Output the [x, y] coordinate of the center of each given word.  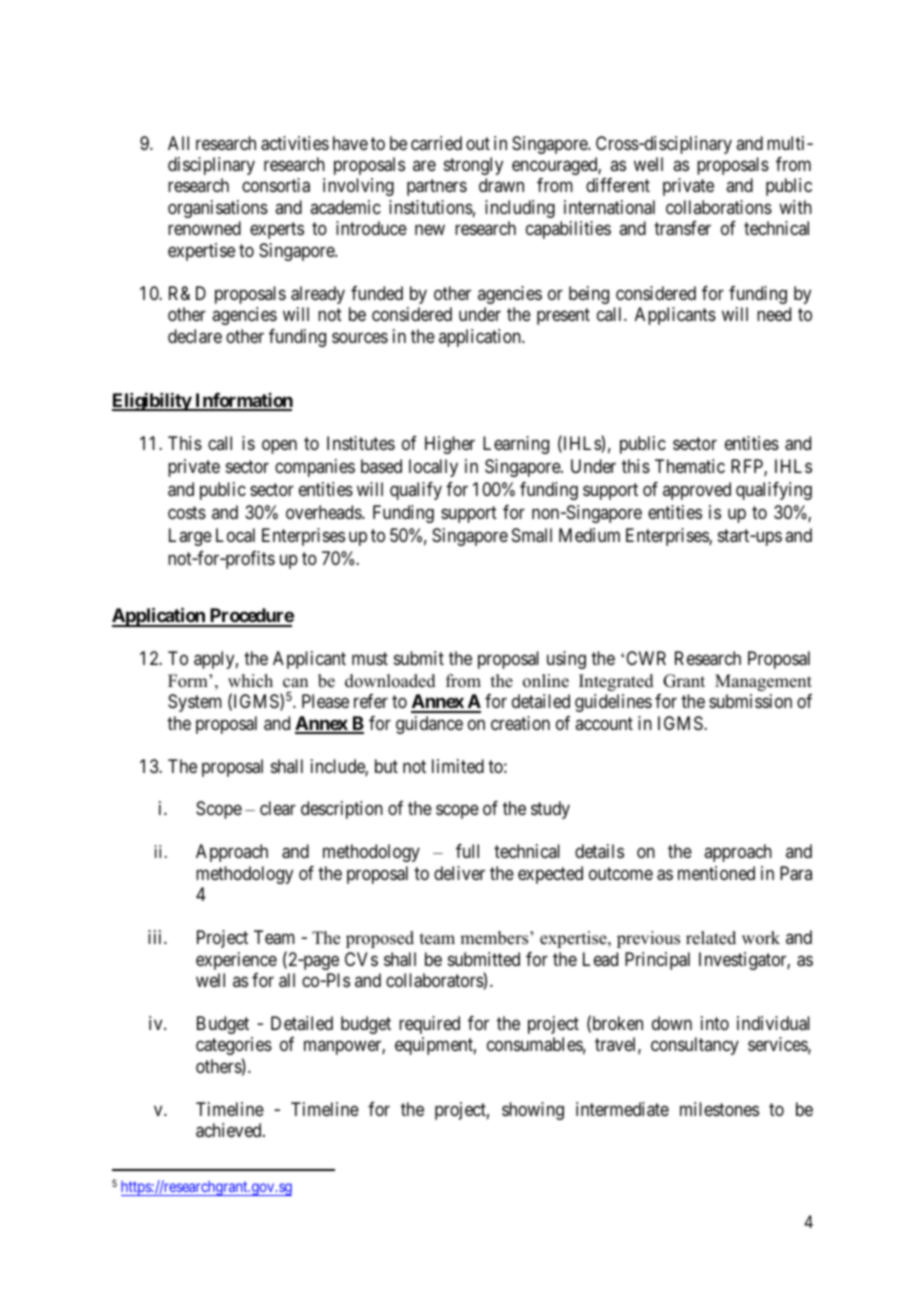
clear [278, 808]
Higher [450, 445]
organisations [218, 209]
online [546, 681]
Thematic [690, 466]
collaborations [719, 207]
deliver [459, 873]
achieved [230, 1130]
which [250, 681]
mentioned [716, 873]
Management [763, 682]
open [279, 446]
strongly [473, 166]
